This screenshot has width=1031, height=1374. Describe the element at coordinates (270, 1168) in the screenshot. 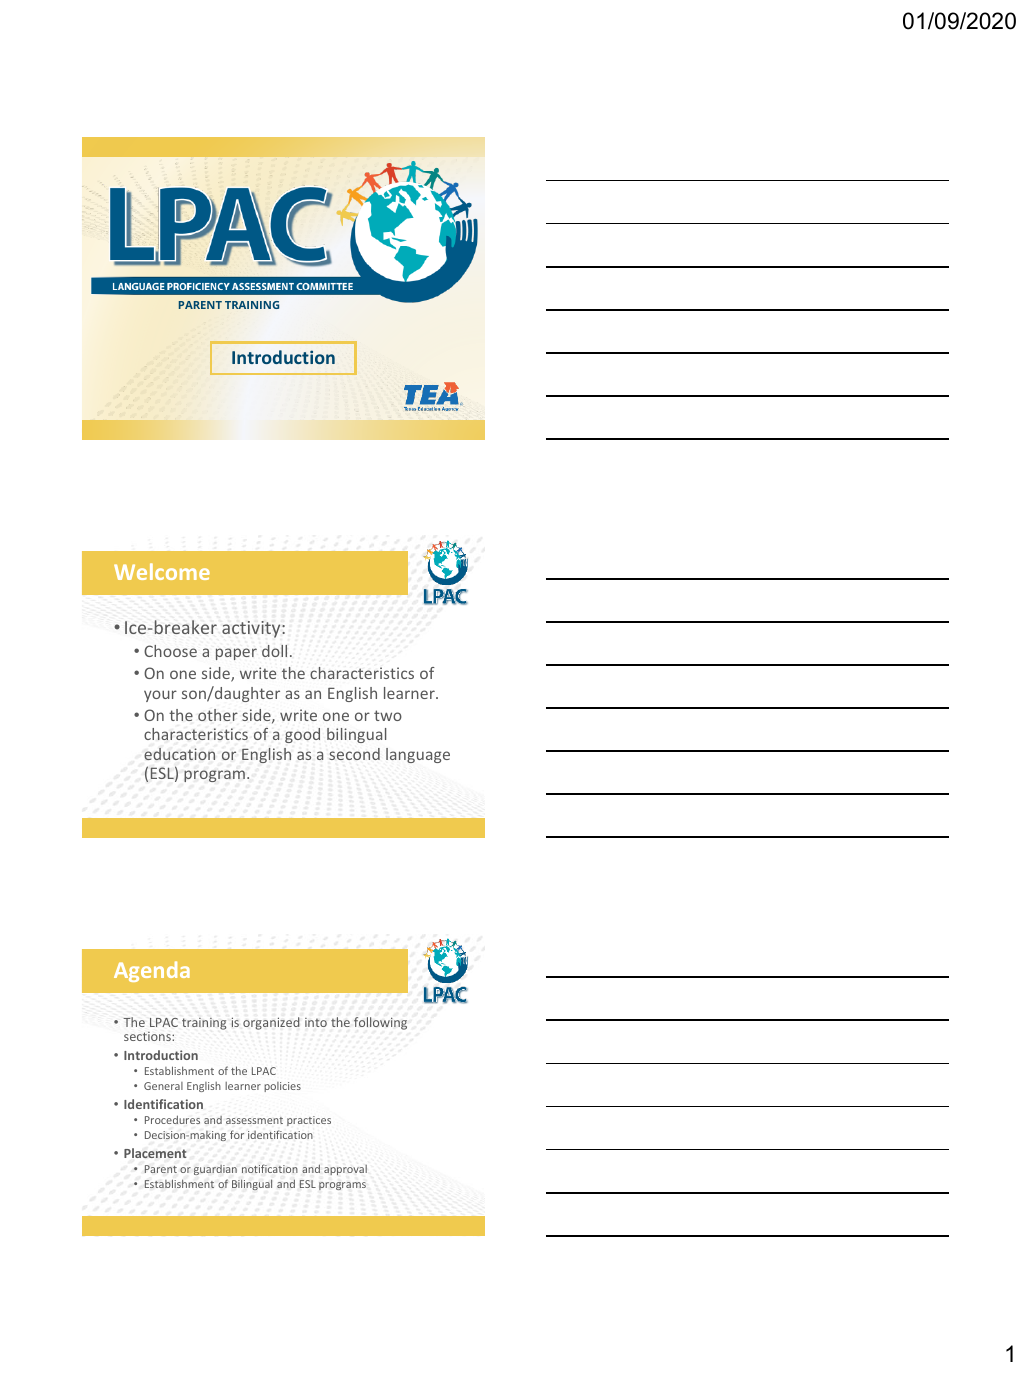

I see `notification` at that location.
